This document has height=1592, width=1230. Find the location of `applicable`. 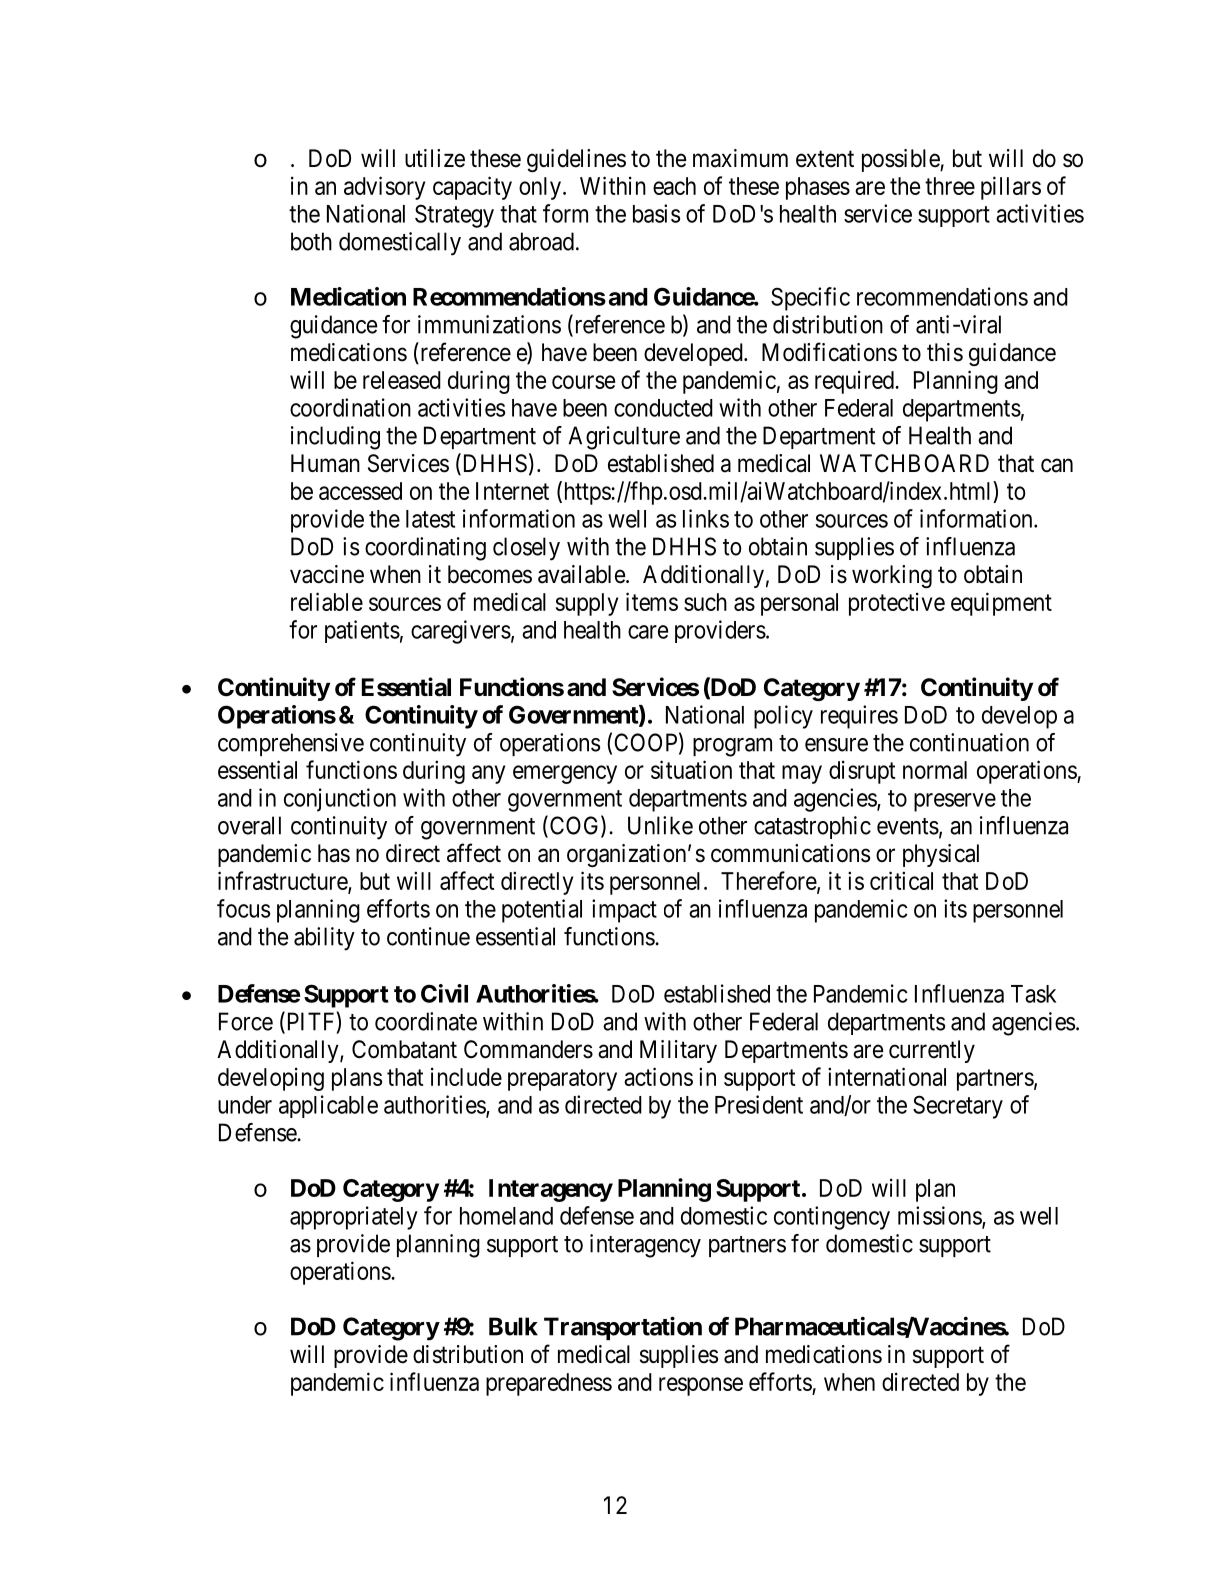

applicable is located at coordinates (328, 1106).
